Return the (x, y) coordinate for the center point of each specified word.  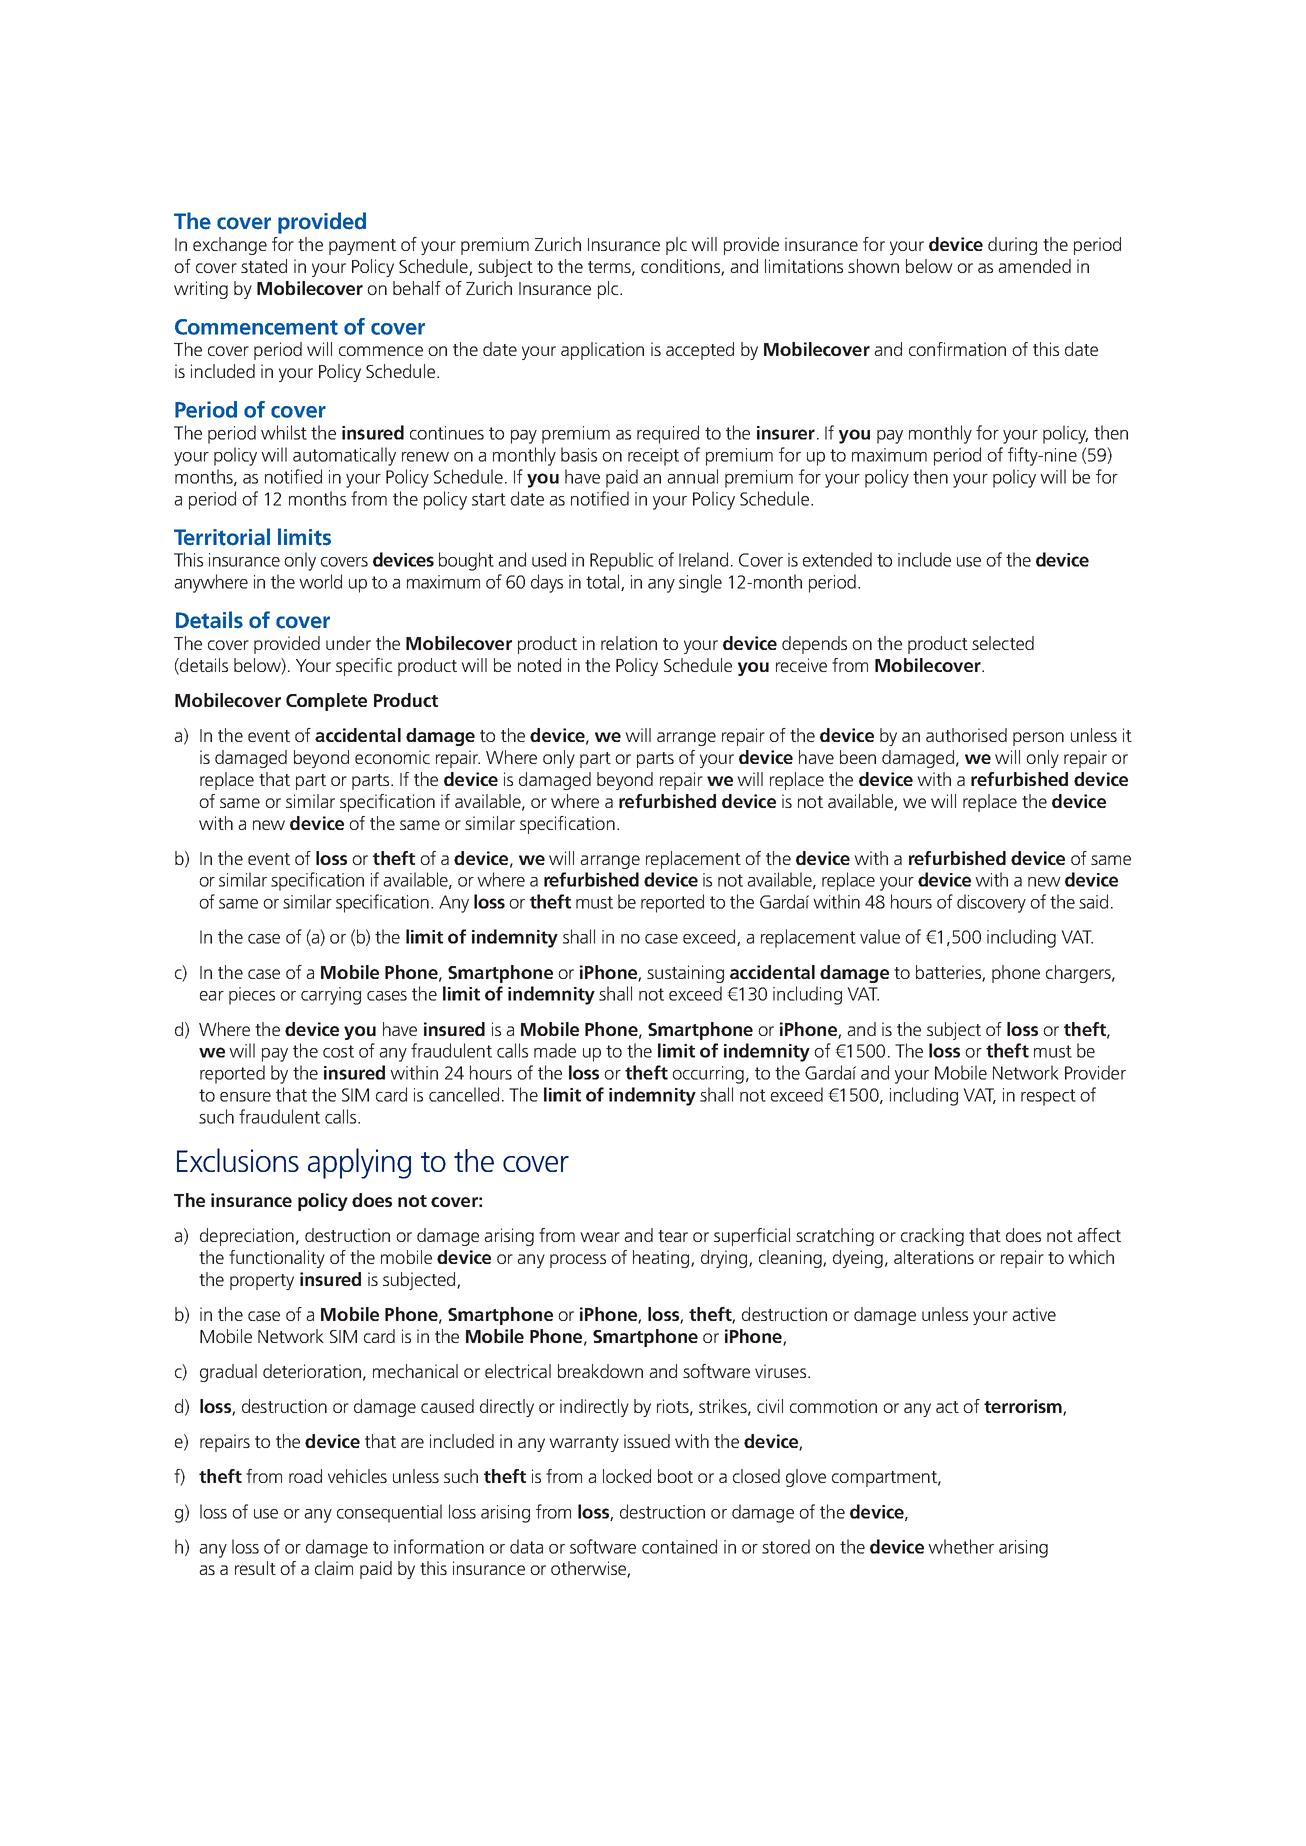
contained (679, 1546)
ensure (245, 1097)
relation (629, 643)
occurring (708, 1075)
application (602, 351)
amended (1034, 266)
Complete (326, 702)
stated (264, 266)
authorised (966, 735)
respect (1048, 1097)
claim (334, 1568)
